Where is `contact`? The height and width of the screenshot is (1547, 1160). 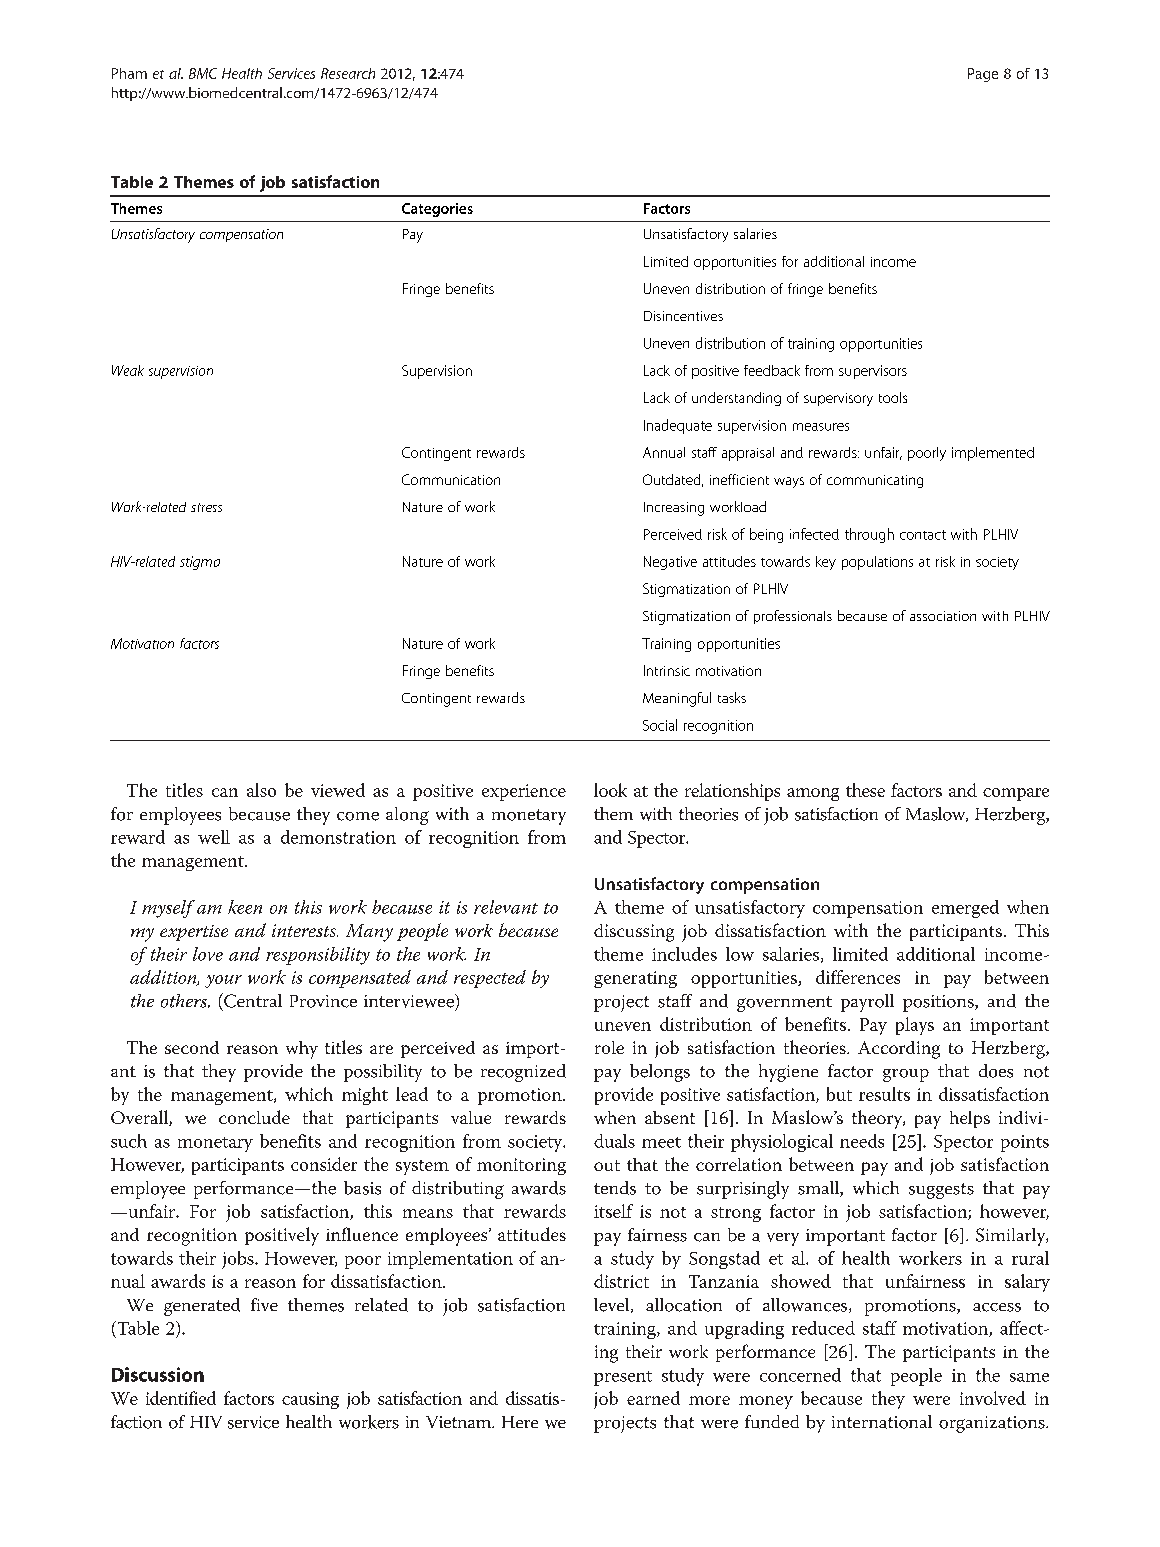
contact is located at coordinates (923, 535).
